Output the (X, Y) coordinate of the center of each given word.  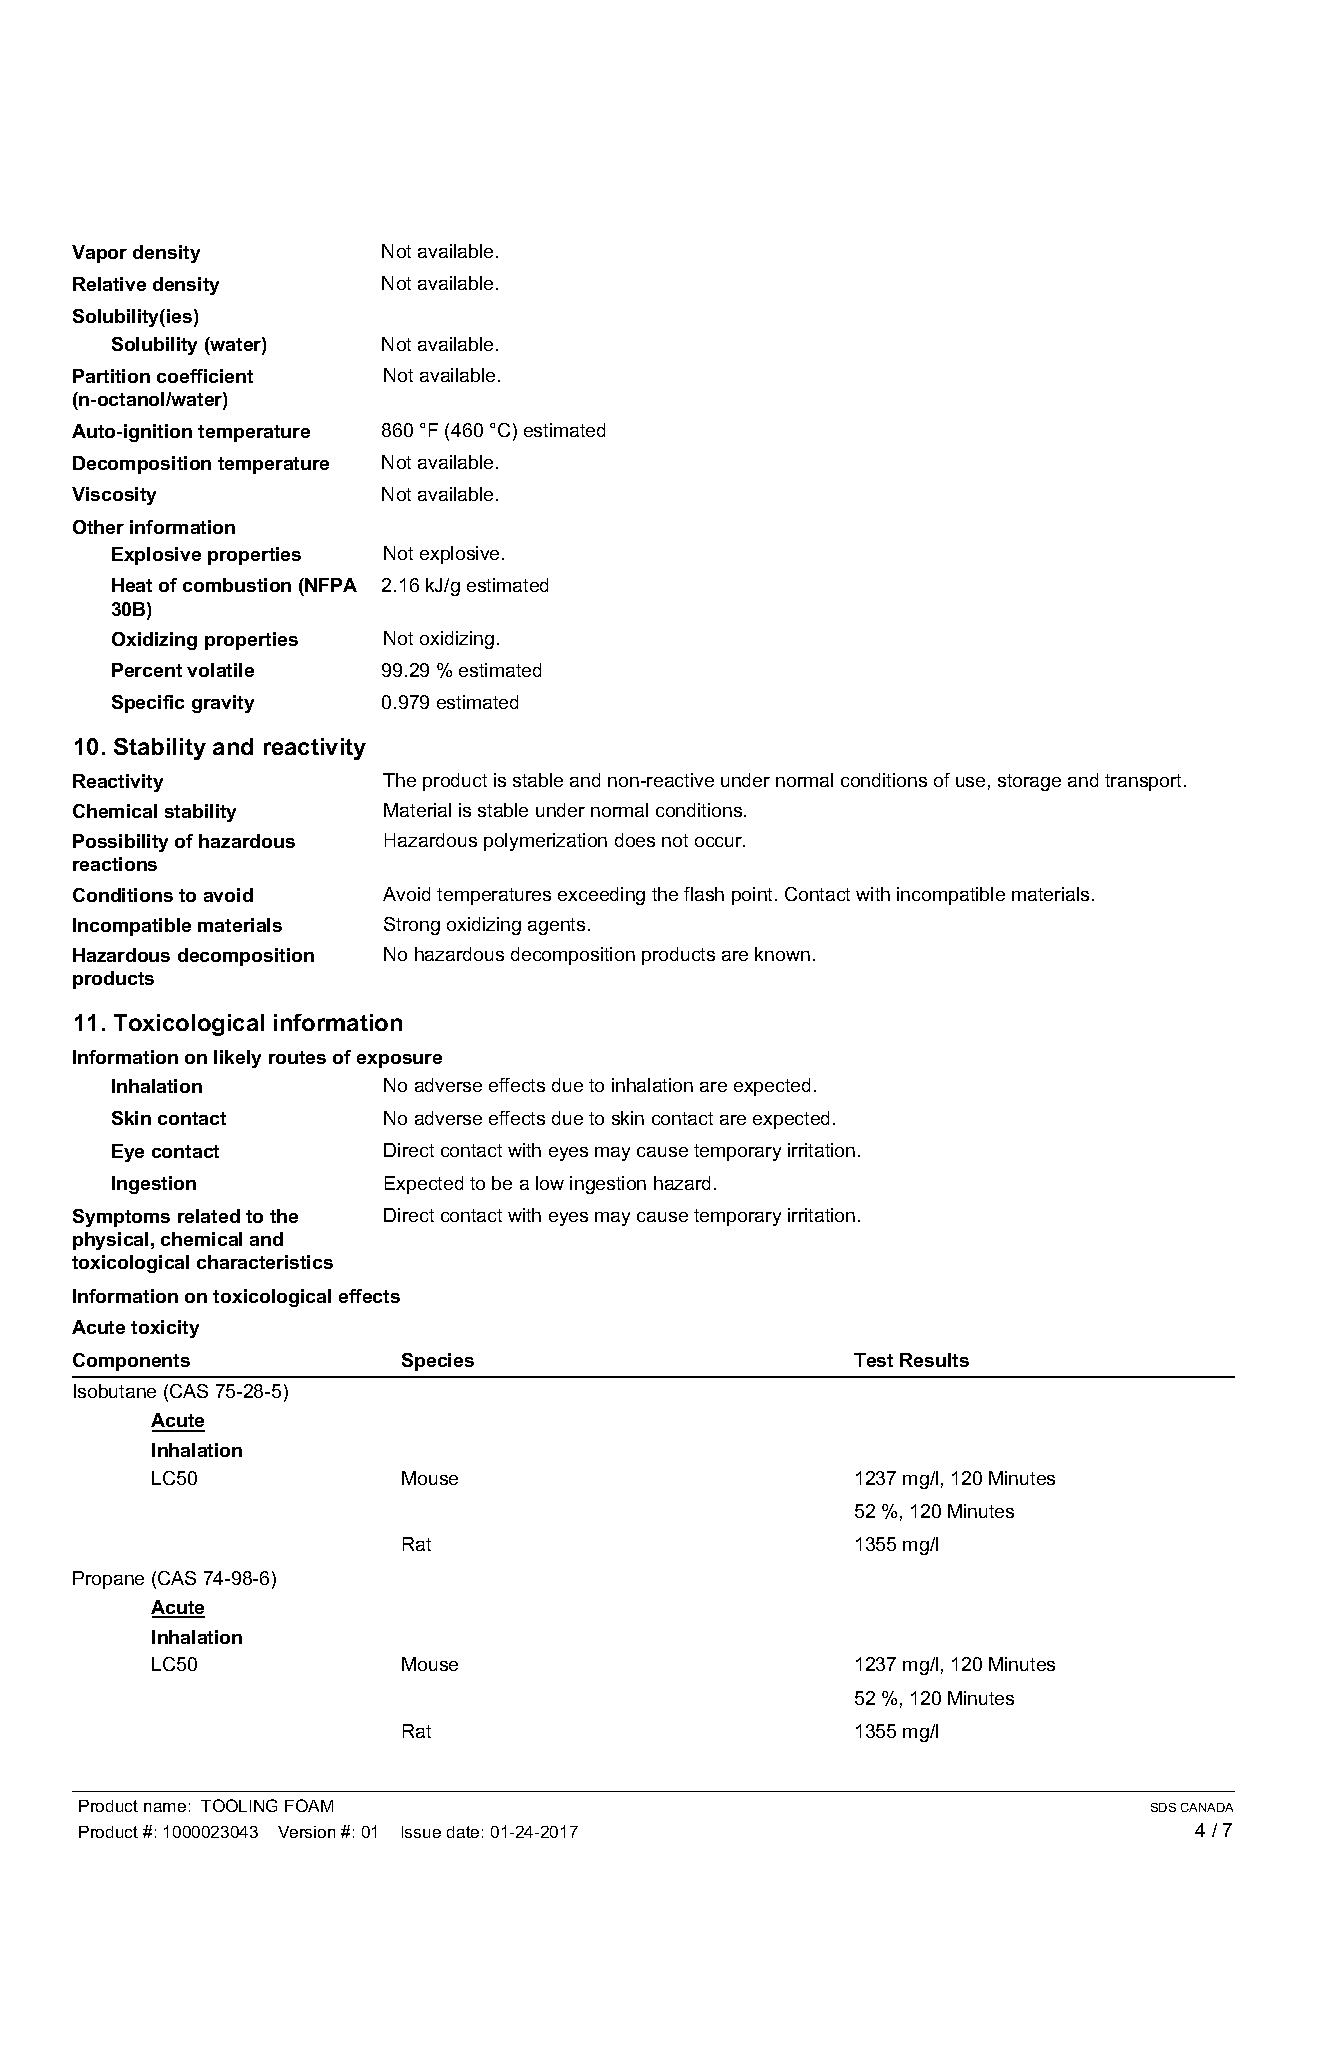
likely (237, 1059)
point (754, 896)
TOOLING (239, 1805)
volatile (220, 670)
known (782, 954)
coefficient (205, 376)
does (635, 840)
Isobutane (115, 1391)
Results (934, 1360)
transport (1145, 782)
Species (438, 1362)
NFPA (331, 585)
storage (1029, 782)
